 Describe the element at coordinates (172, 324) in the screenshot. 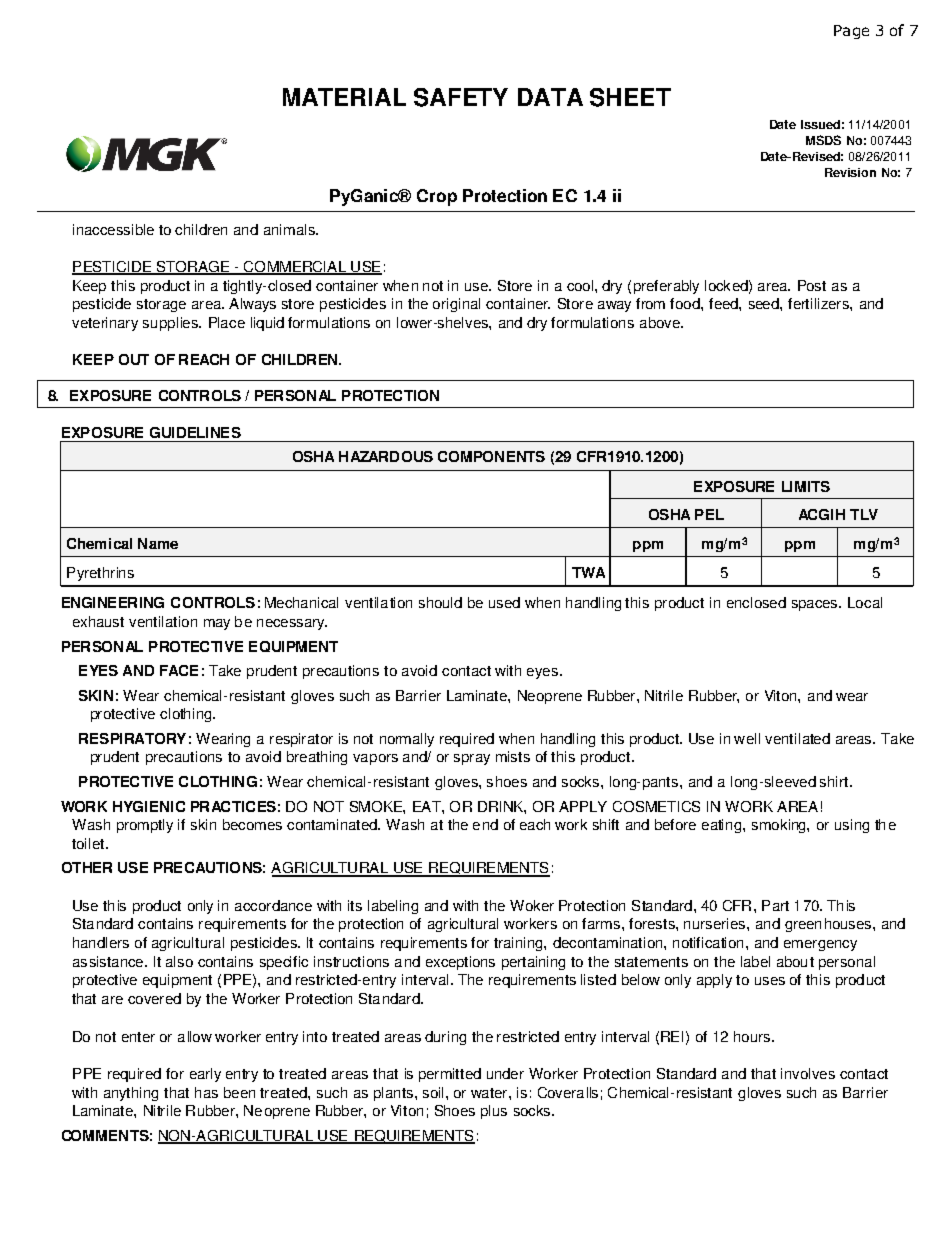

I see `supplies` at that location.
